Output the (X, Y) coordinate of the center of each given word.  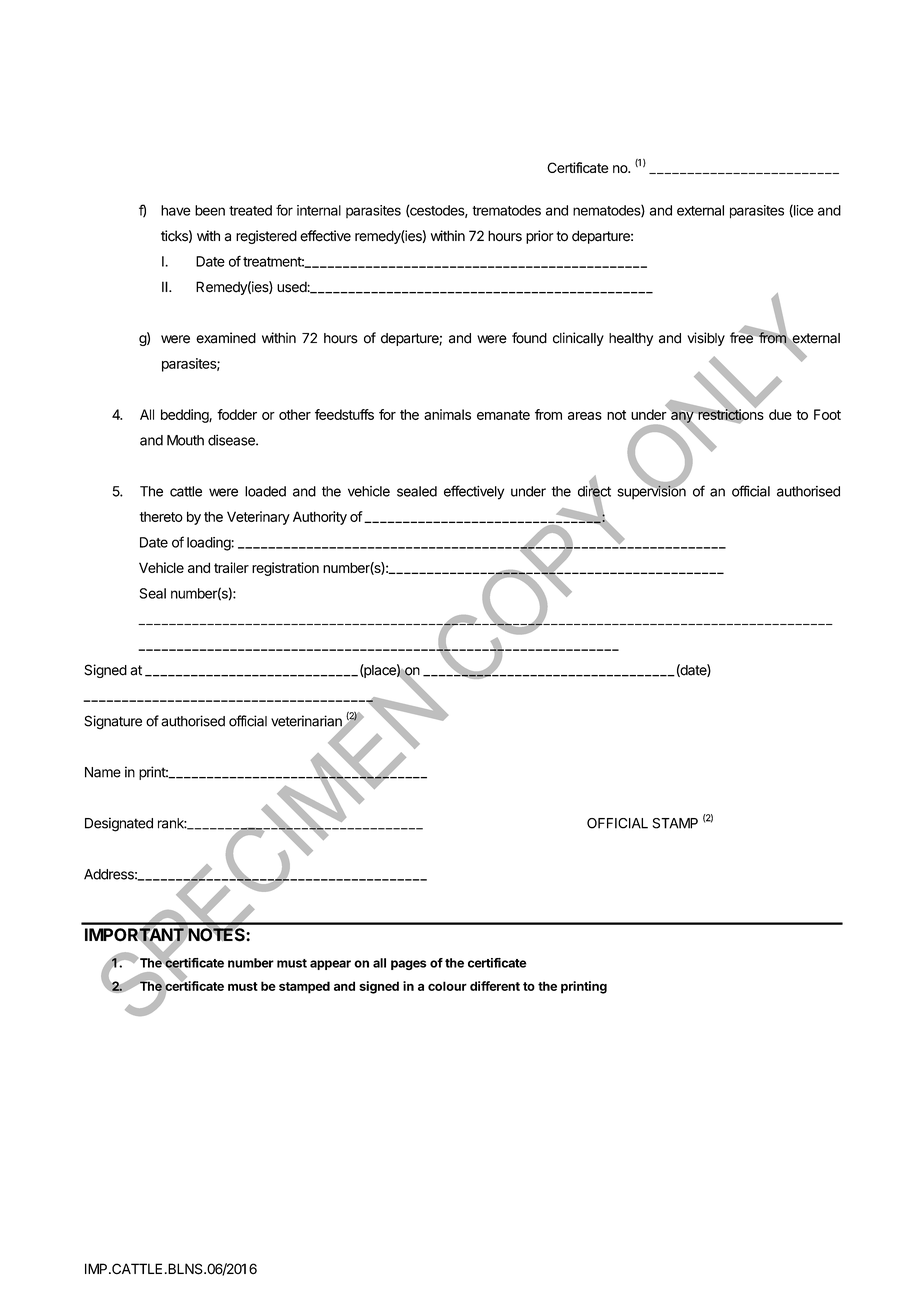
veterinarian (307, 722)
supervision (652, 492)
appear (330, 965)
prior (540, 237)
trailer (231, 567)
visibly (706, 339)
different (495, 986)
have (176, 210)
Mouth (185, 440)
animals (447, 414)
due (780, 414)
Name (103, 772)
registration (285, 569)
